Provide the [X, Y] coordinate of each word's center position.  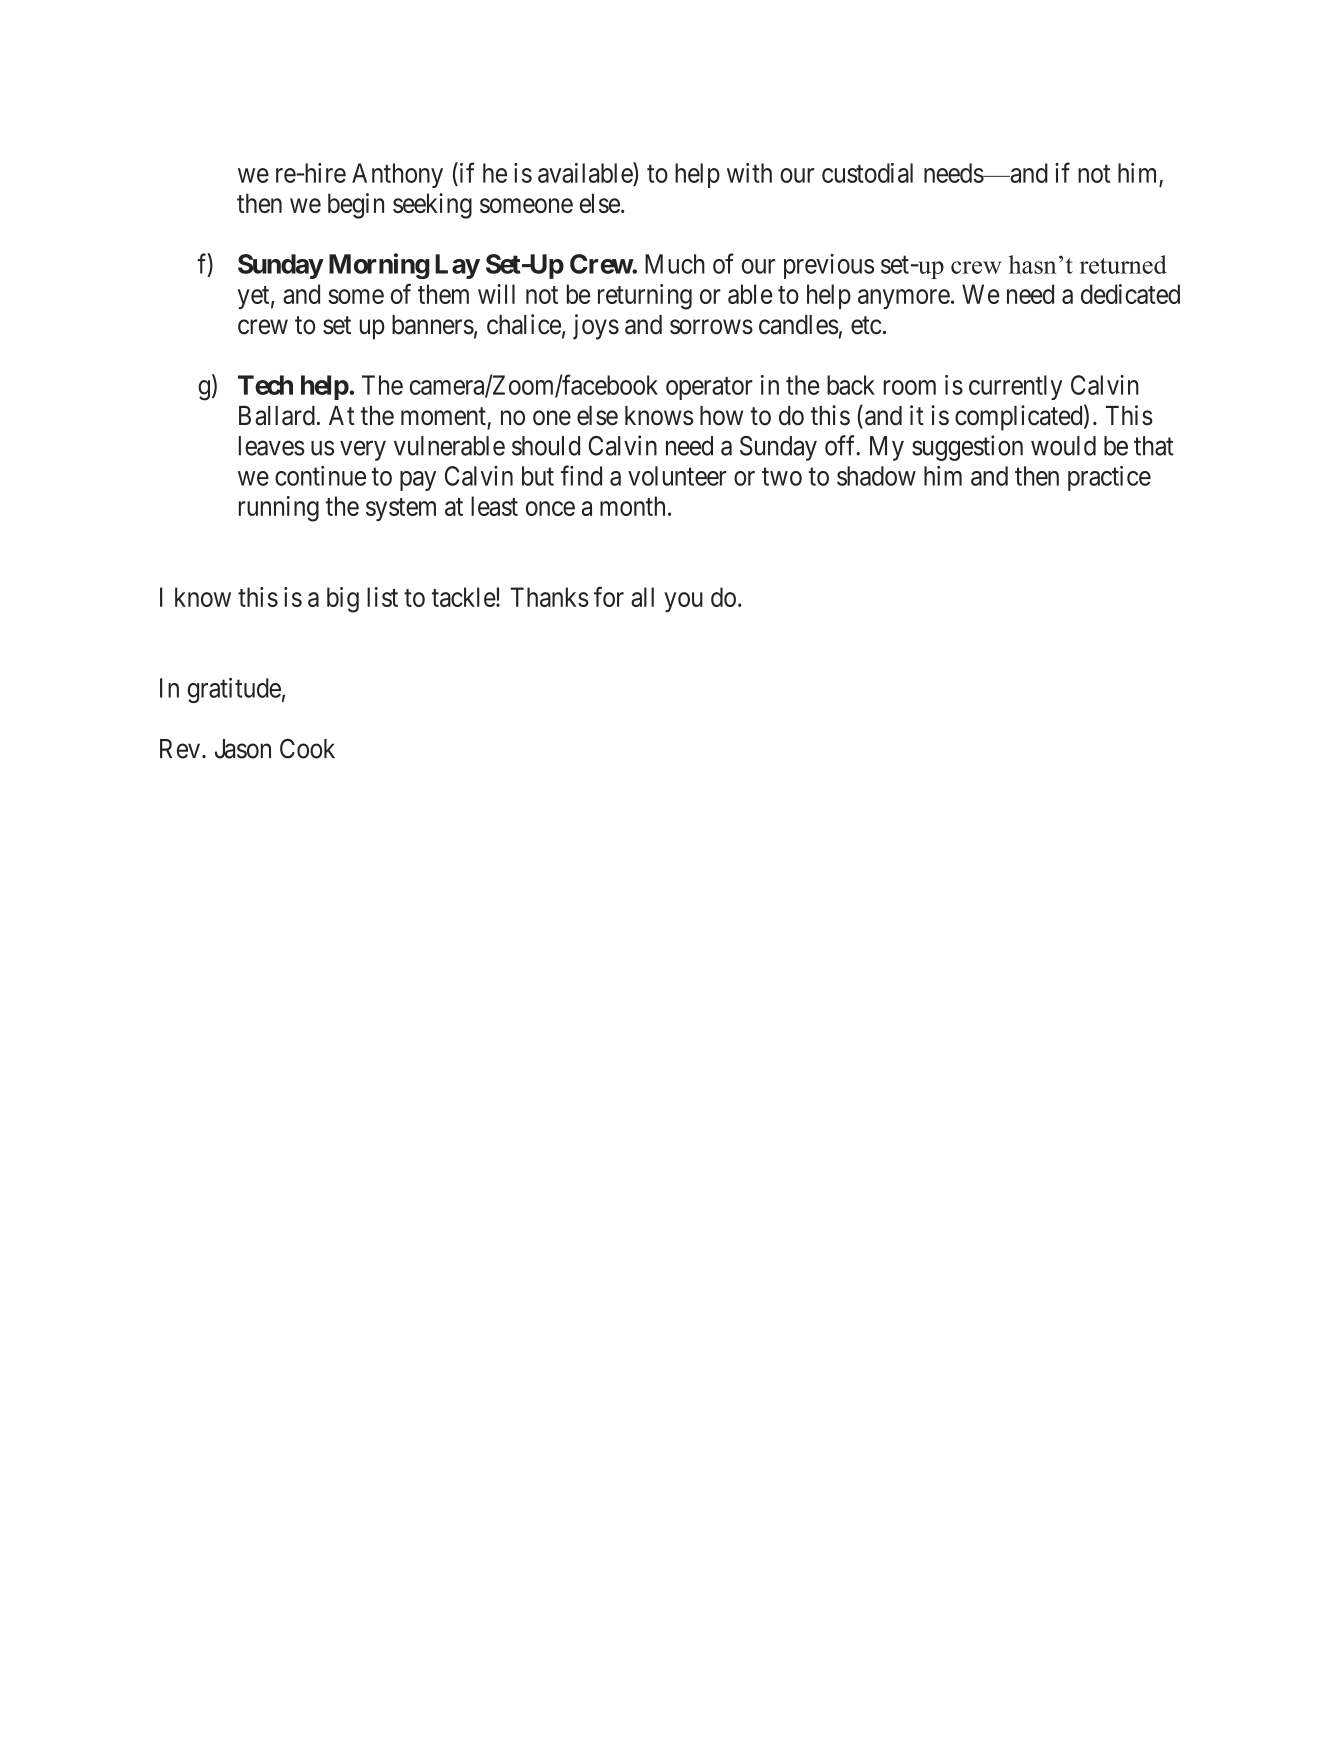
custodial [867, 173]
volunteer [677, 476]
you [683, 602]
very [363, 451]
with [749, 173]
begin [356, 206]
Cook [307, 748]
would [1063, 446]
